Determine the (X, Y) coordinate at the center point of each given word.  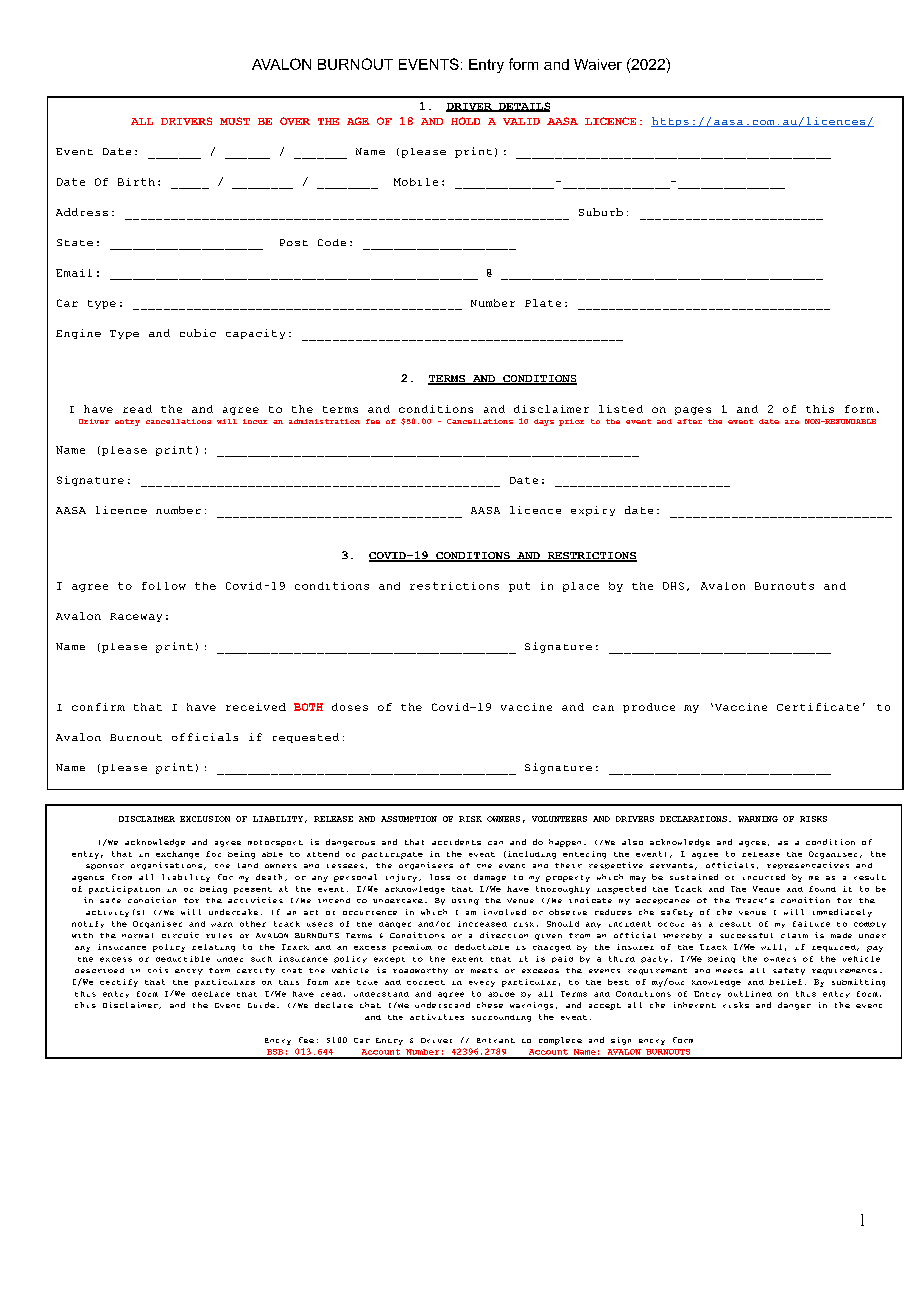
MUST (235, 121)
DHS (673, 586)
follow (164, 586)
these (490, 1005)
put (519, 587)
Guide (261, 1005)
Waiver (598, 64)
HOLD (465, 121)
